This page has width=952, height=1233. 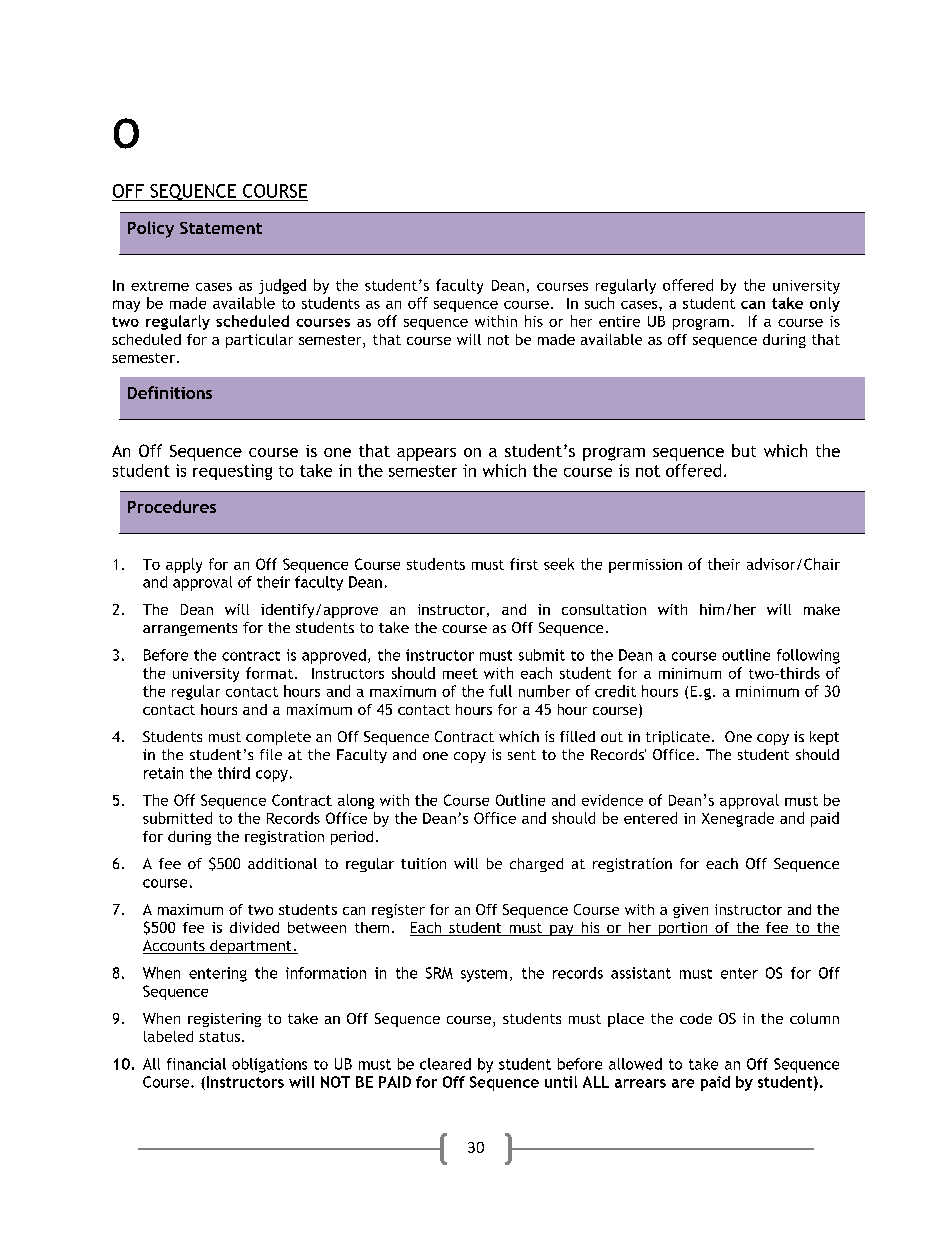 What do you see at coordinates (599, 303) in the page?
I see `such` at bounding box center [599, 303].
